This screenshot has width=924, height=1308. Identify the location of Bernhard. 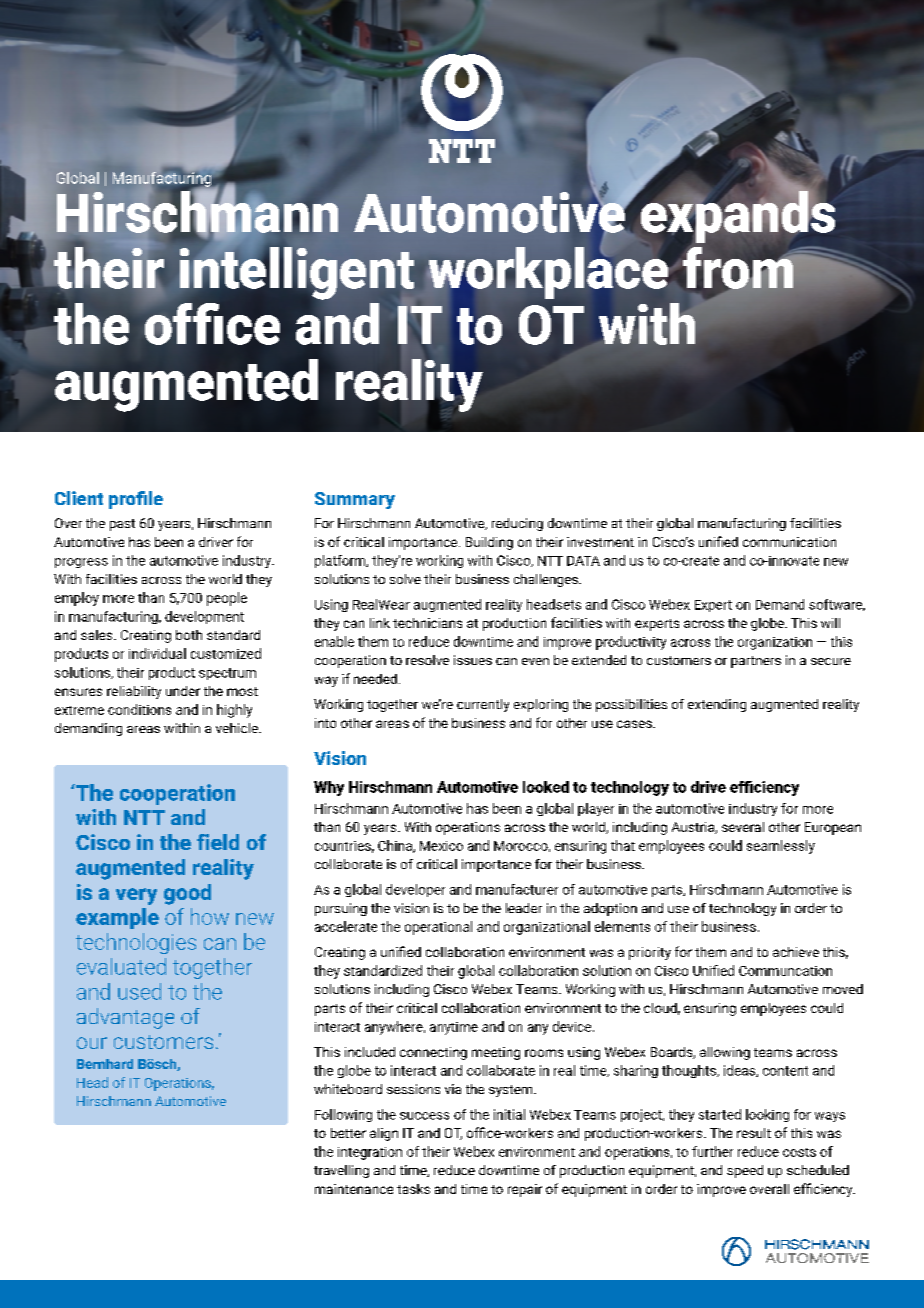
(105, 1064).
